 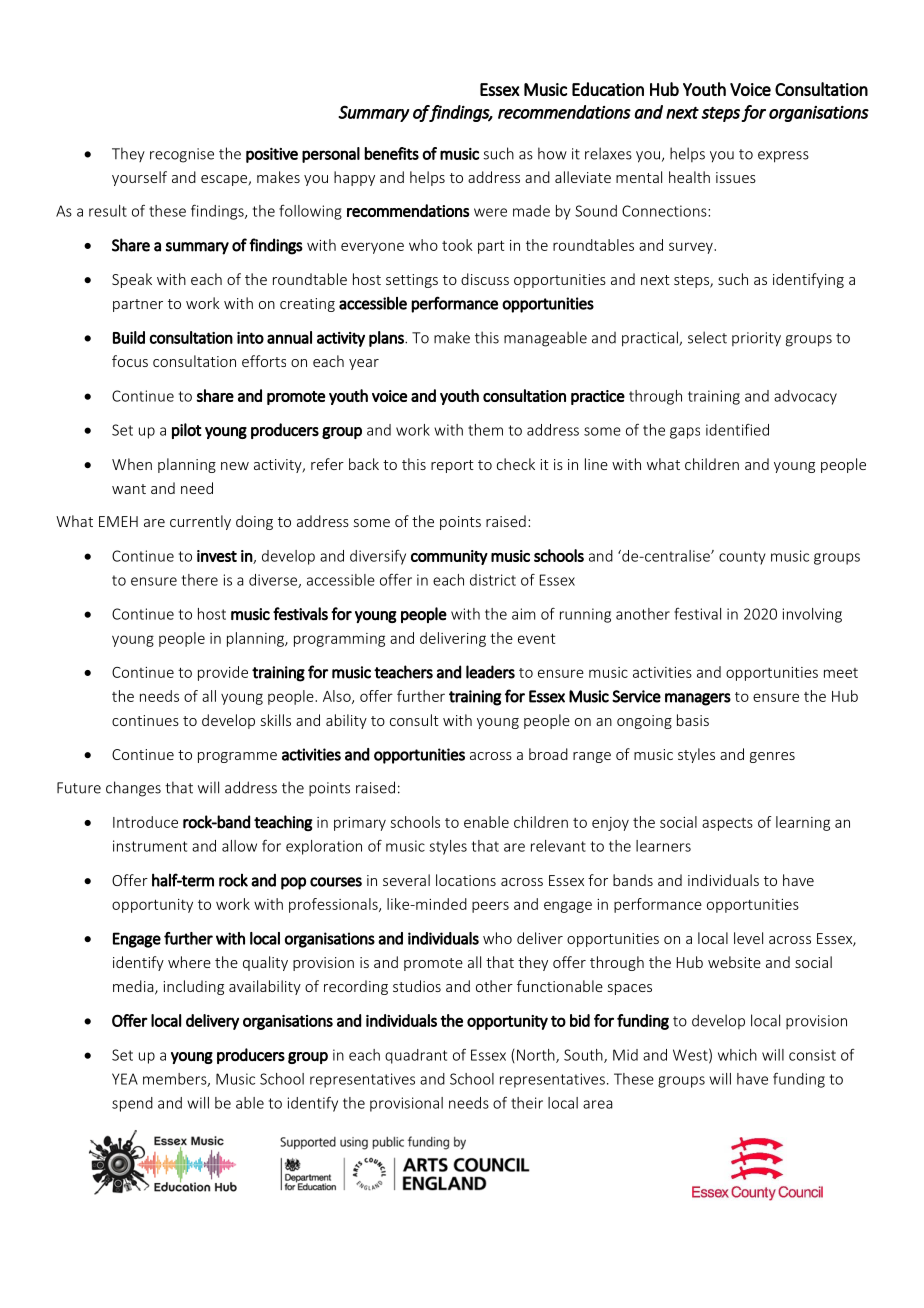 What do you see at coordinates (200, 580) in the page?
I see `there` at bounding box center [200, 580].
